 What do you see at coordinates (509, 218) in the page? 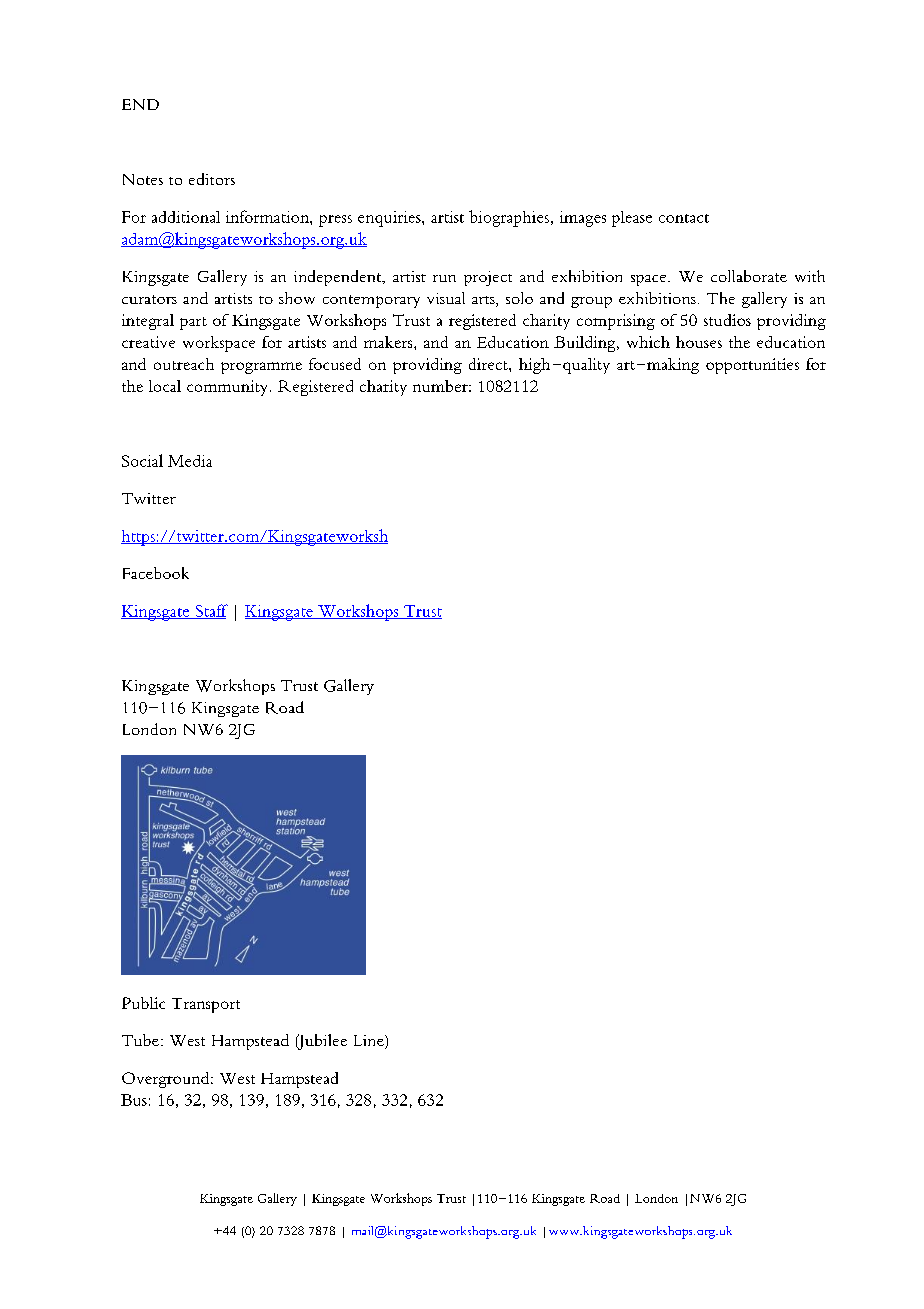
I see `biographies` at bounding box center [509, 218].
